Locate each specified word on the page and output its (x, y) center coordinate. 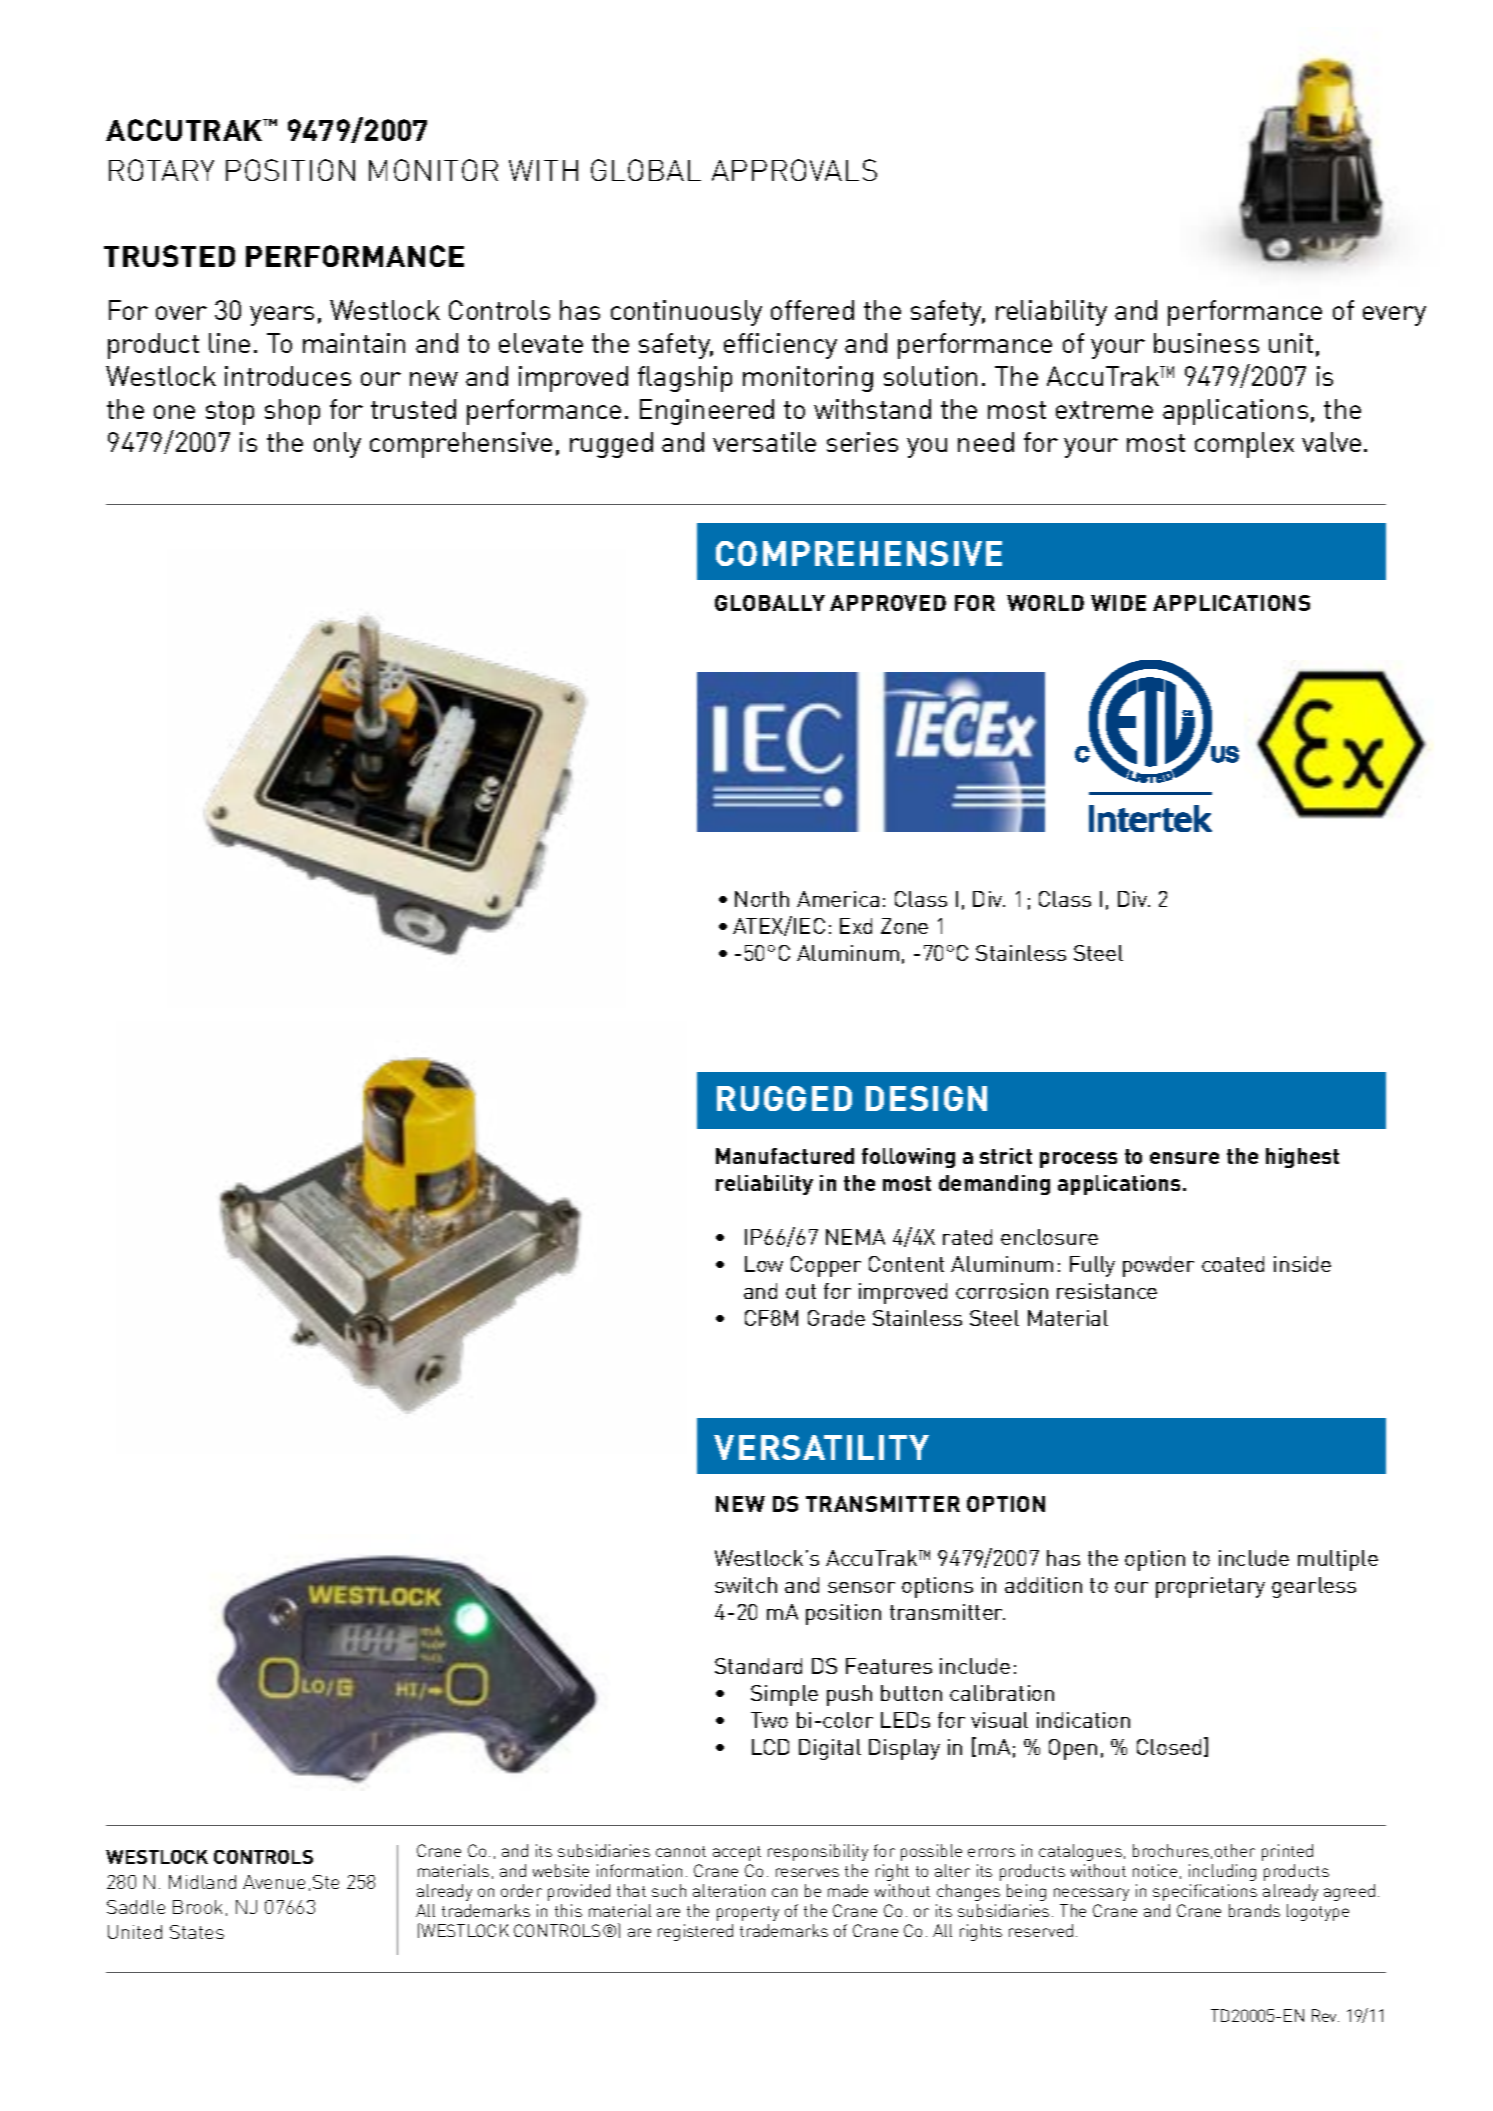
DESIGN (926, 1098)
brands (1254, 1910)
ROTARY (161, 170)
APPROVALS (794, 170)
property (748, 1913)
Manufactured (785, 1156)
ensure (1184, 1158)
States (197, 1932)
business (1206, 343)
